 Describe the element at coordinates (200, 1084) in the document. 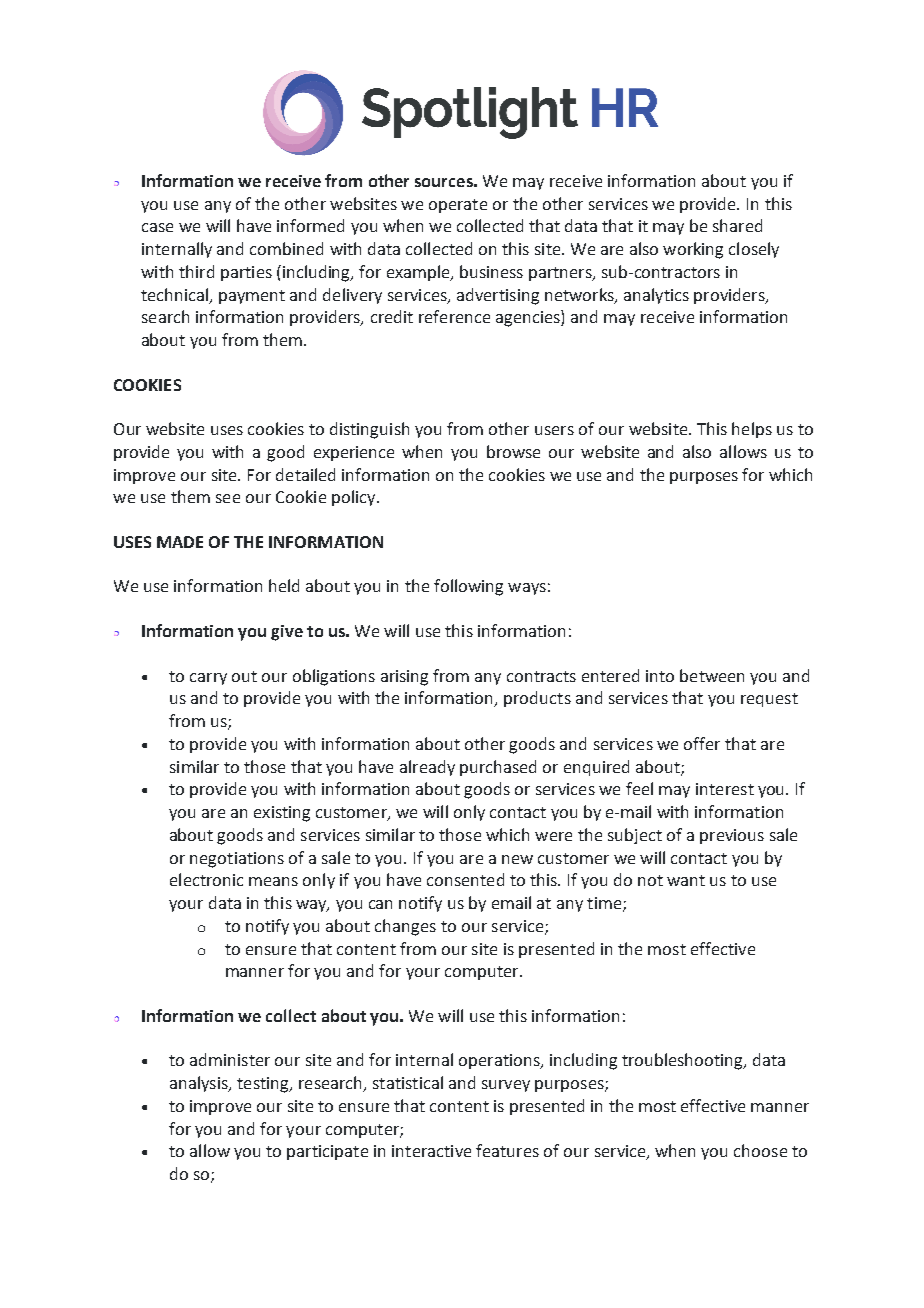

I see `analysis` at that location.
